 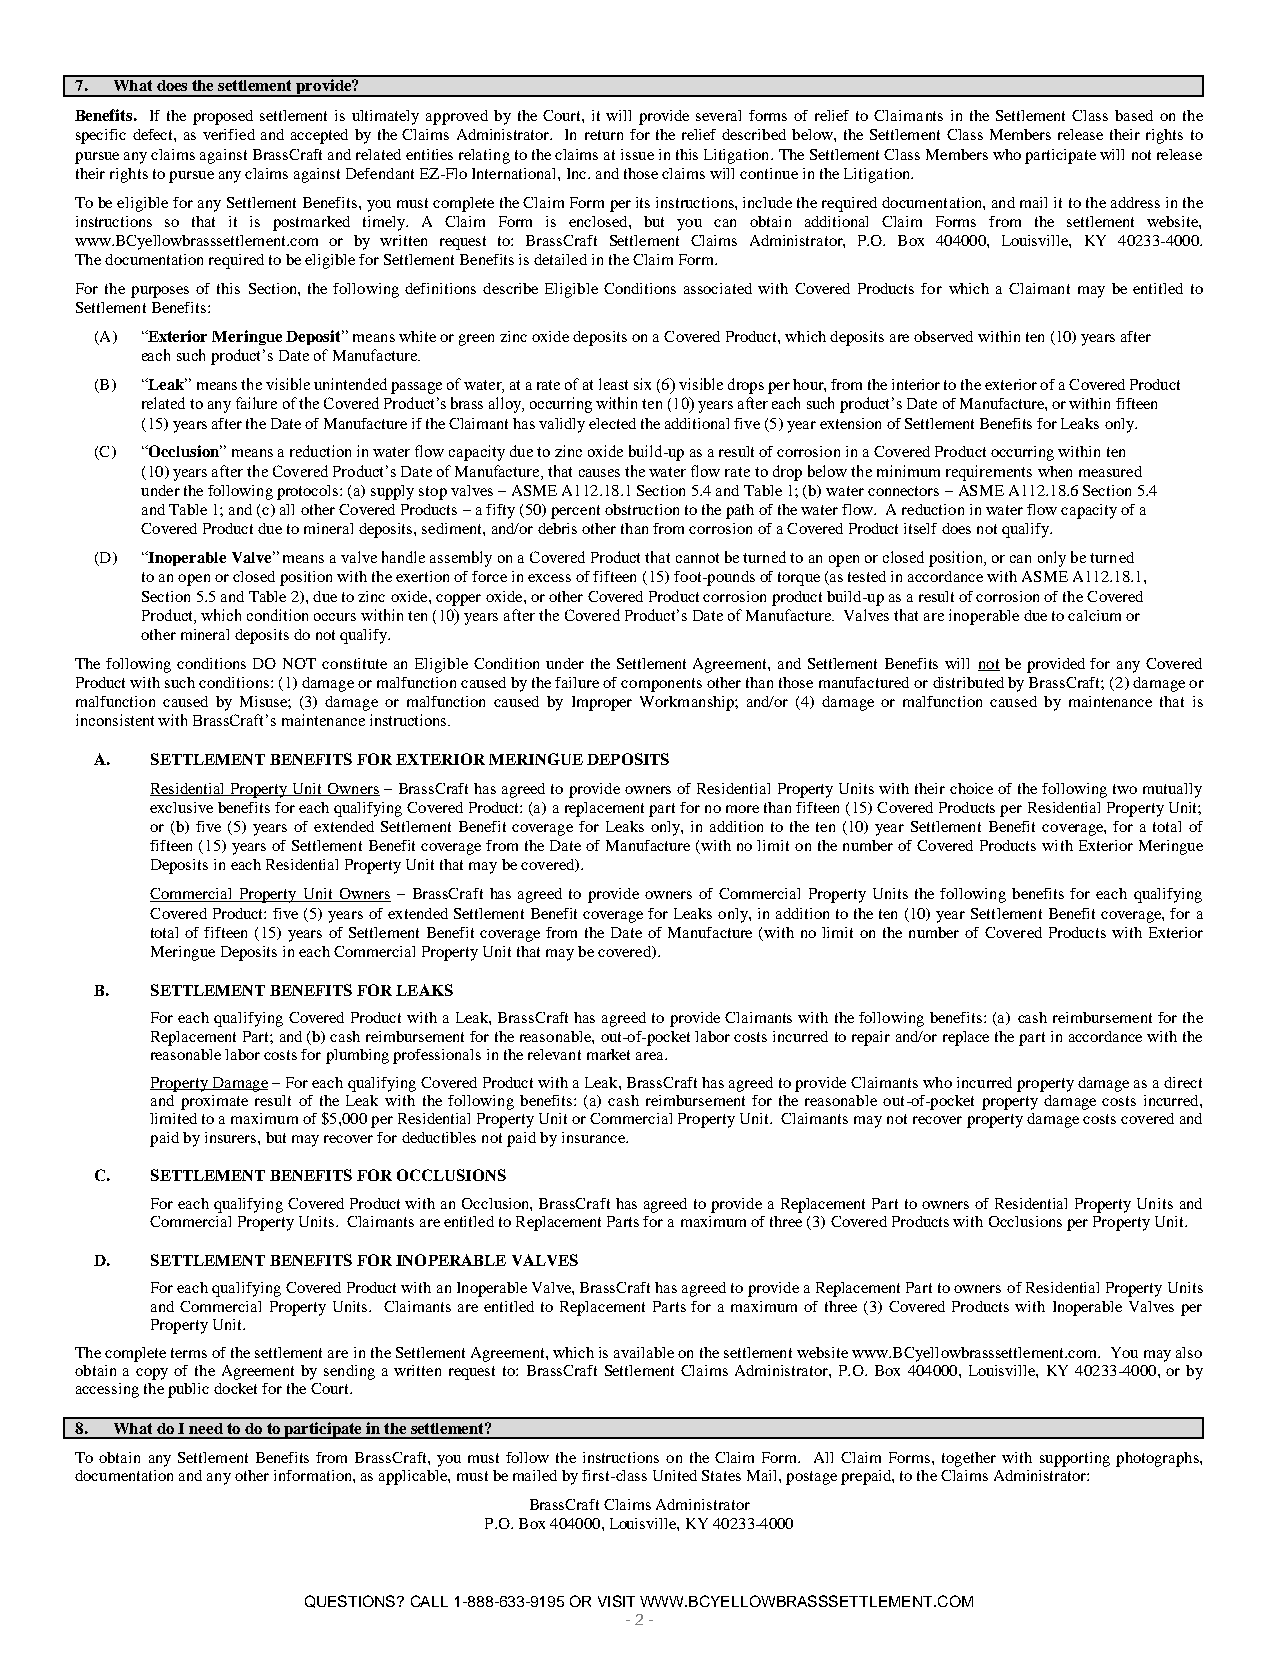 What do you see at coordinates (351, 1601) in the document?
I see `QUESTIONS` at bounding box center [351, 1601].
